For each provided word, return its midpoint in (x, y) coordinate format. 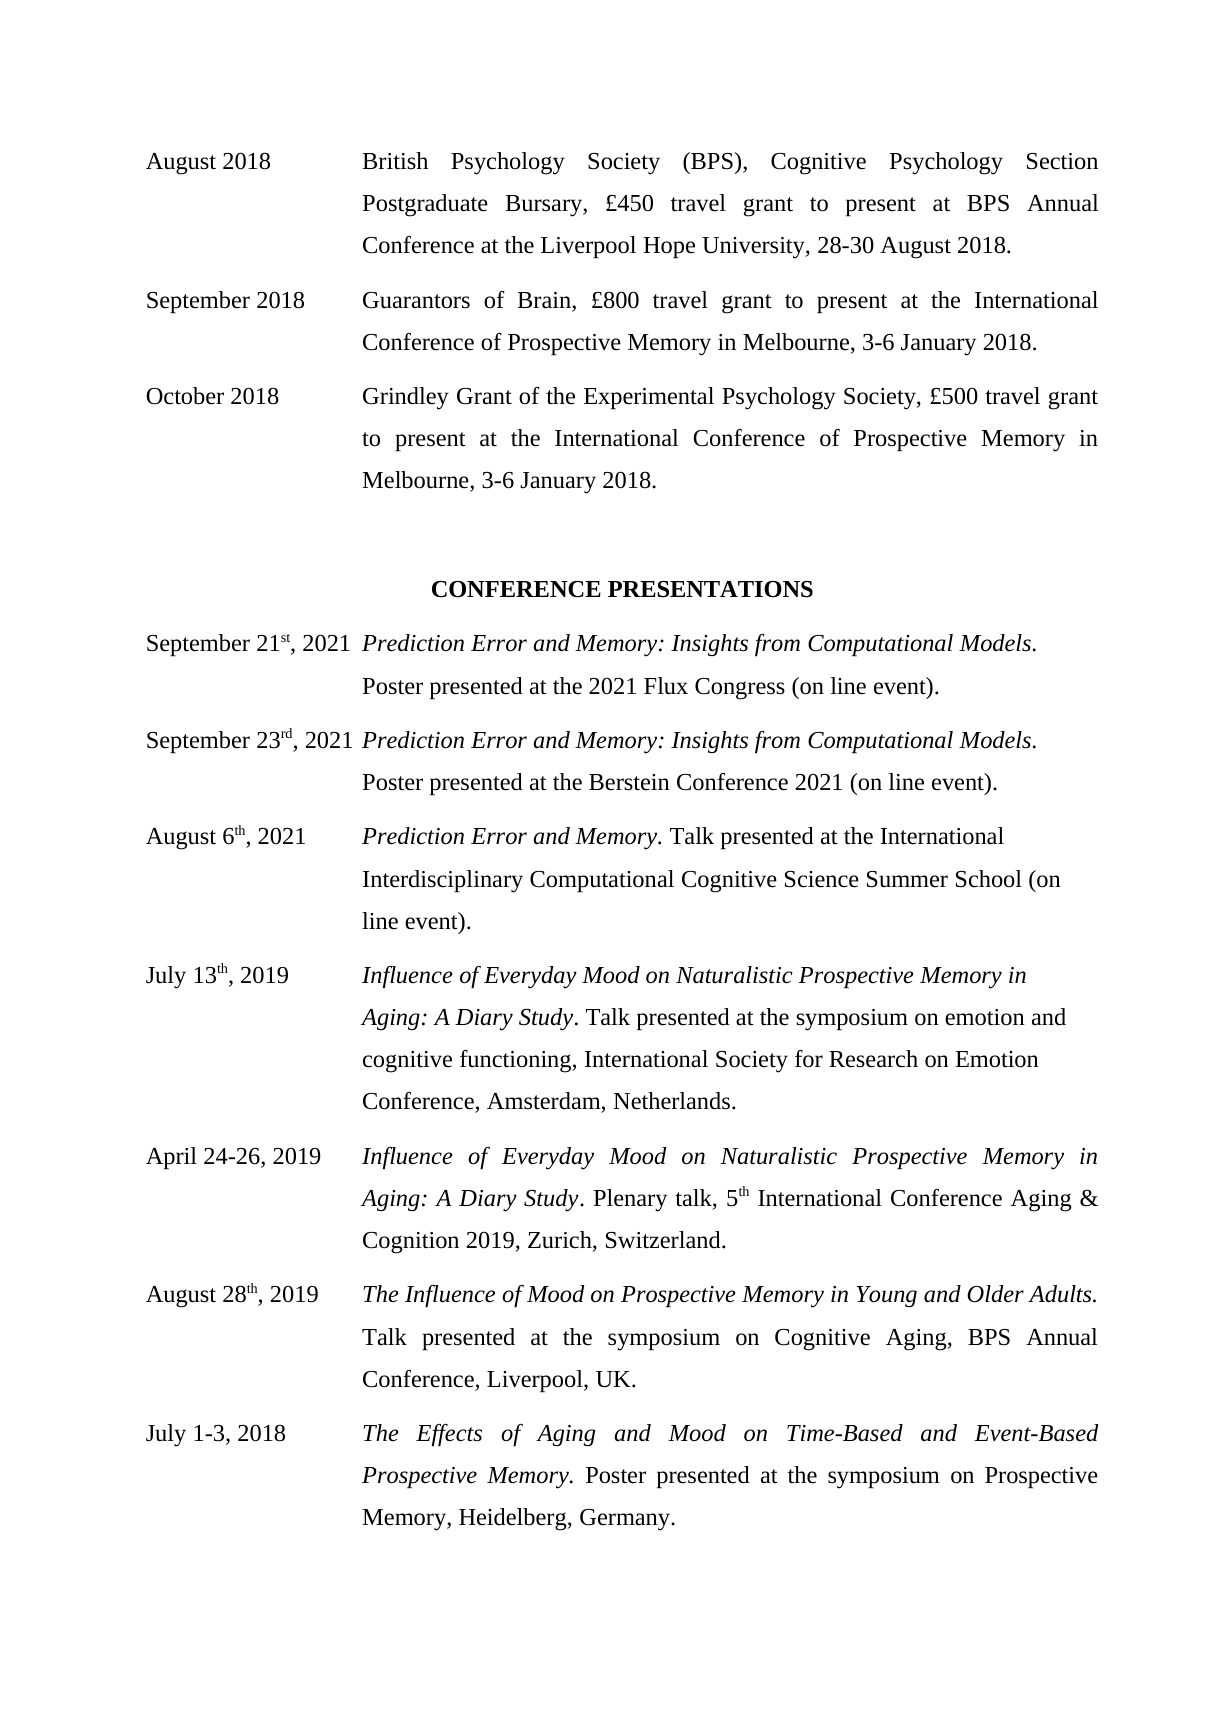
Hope (669, 248)
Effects (449, 1435)
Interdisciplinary (443, 881)
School (989, 879)
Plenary (630, 1200)
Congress (740, 689)
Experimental (649, 398)
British (395, 161)
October (185, 396)
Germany (626, 1520)
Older (995, 1294)
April (171, 1158)
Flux (666, 686)
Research (873, 1059)
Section (1062, 161)
